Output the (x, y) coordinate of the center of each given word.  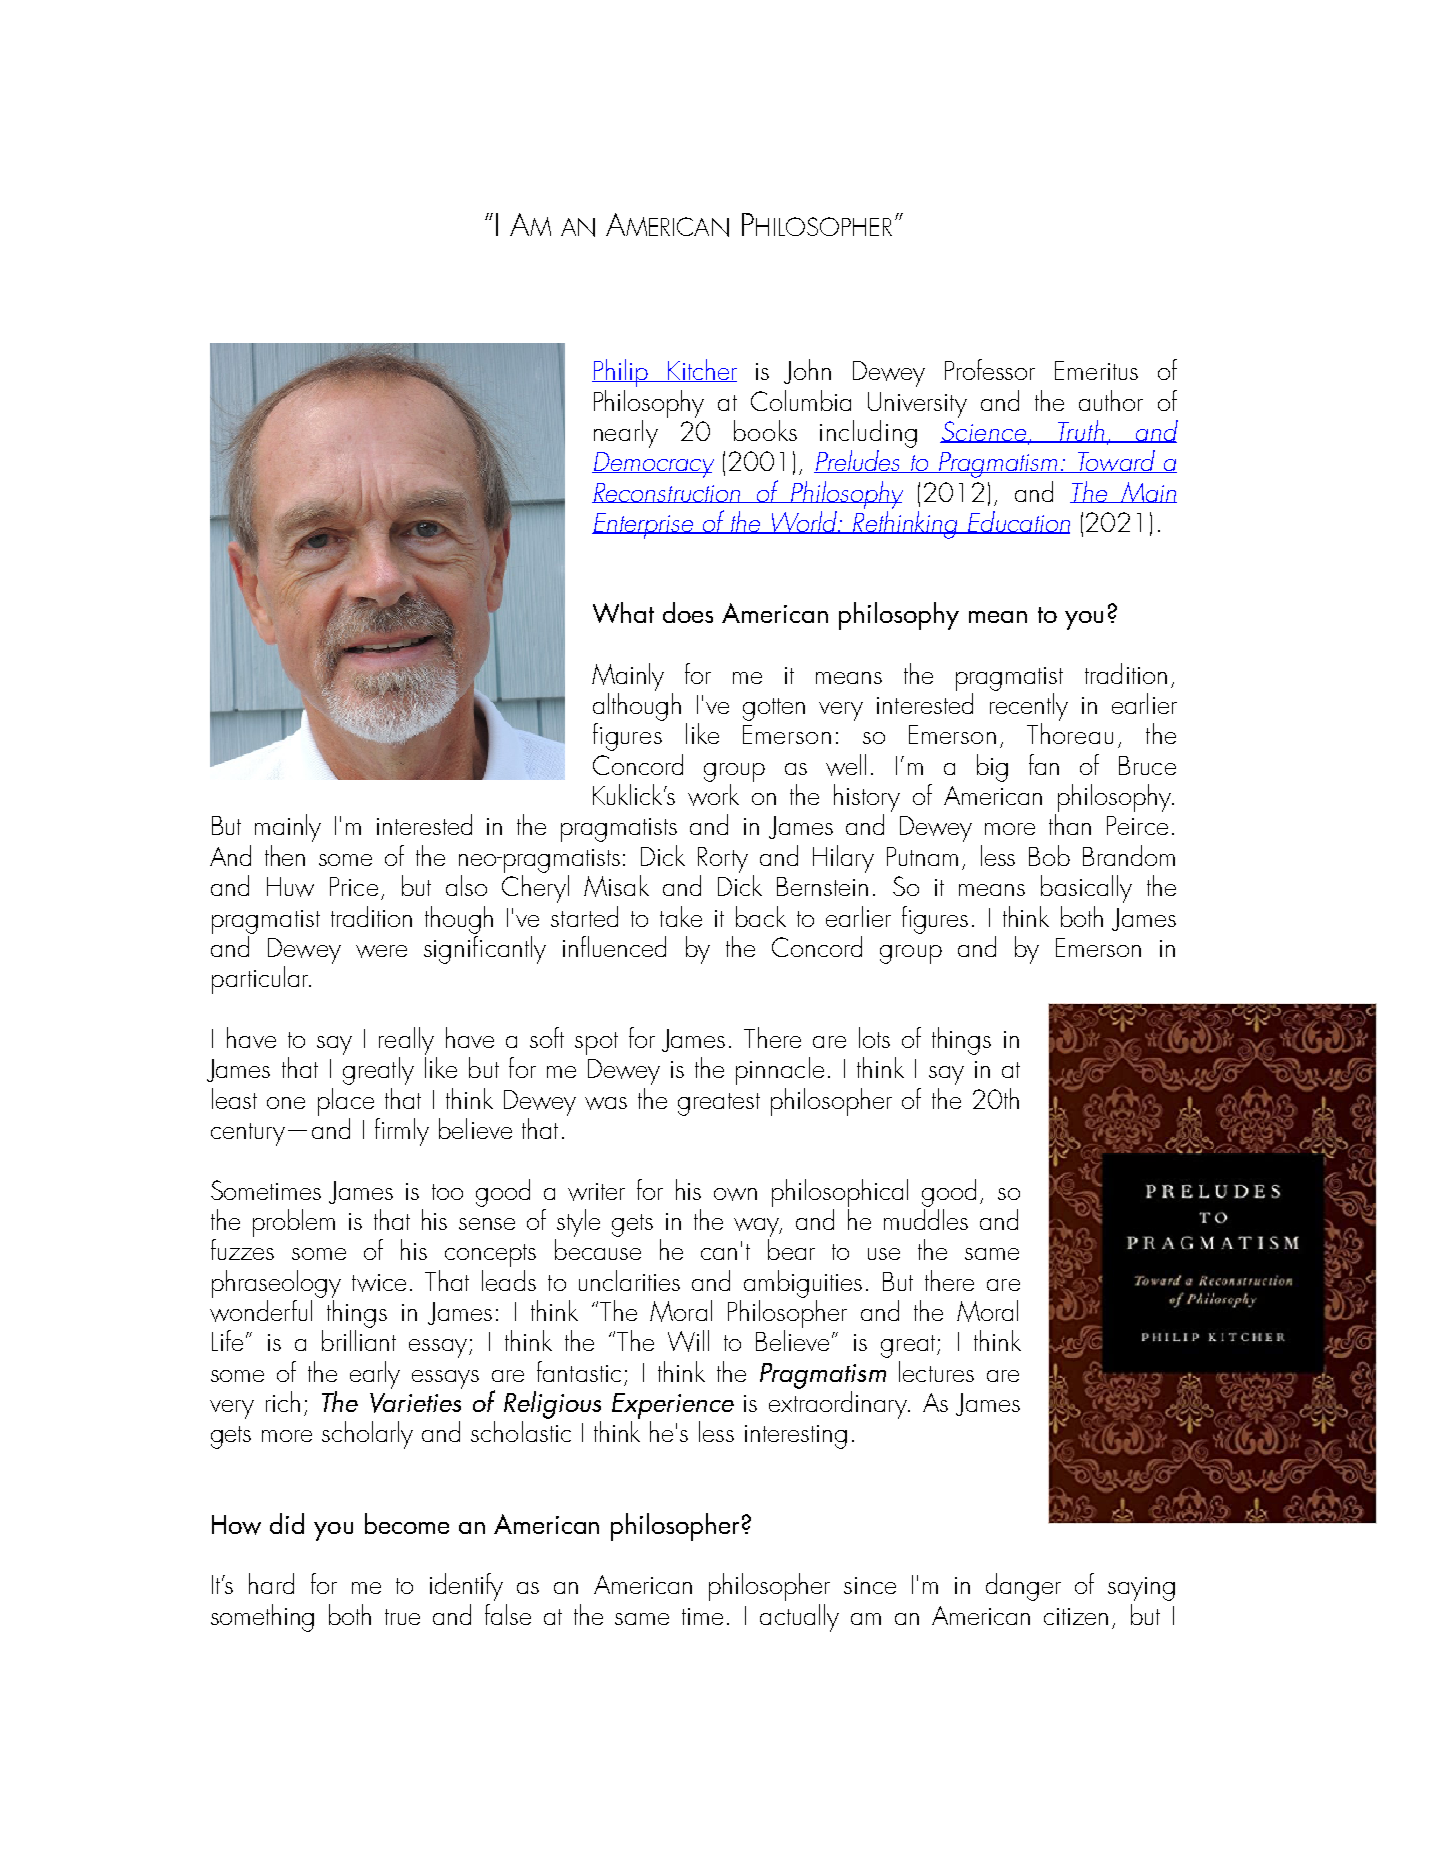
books (765, 430)
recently (1029, 705)
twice (379, 1283)
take (681, 916)
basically (1086, 889)
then (285, 855)
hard (271, 1583)
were (381, 951)
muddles (926, 1218)
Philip (621, 373)
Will (688, 1341)
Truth (1082, 431)
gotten (774, 709)
